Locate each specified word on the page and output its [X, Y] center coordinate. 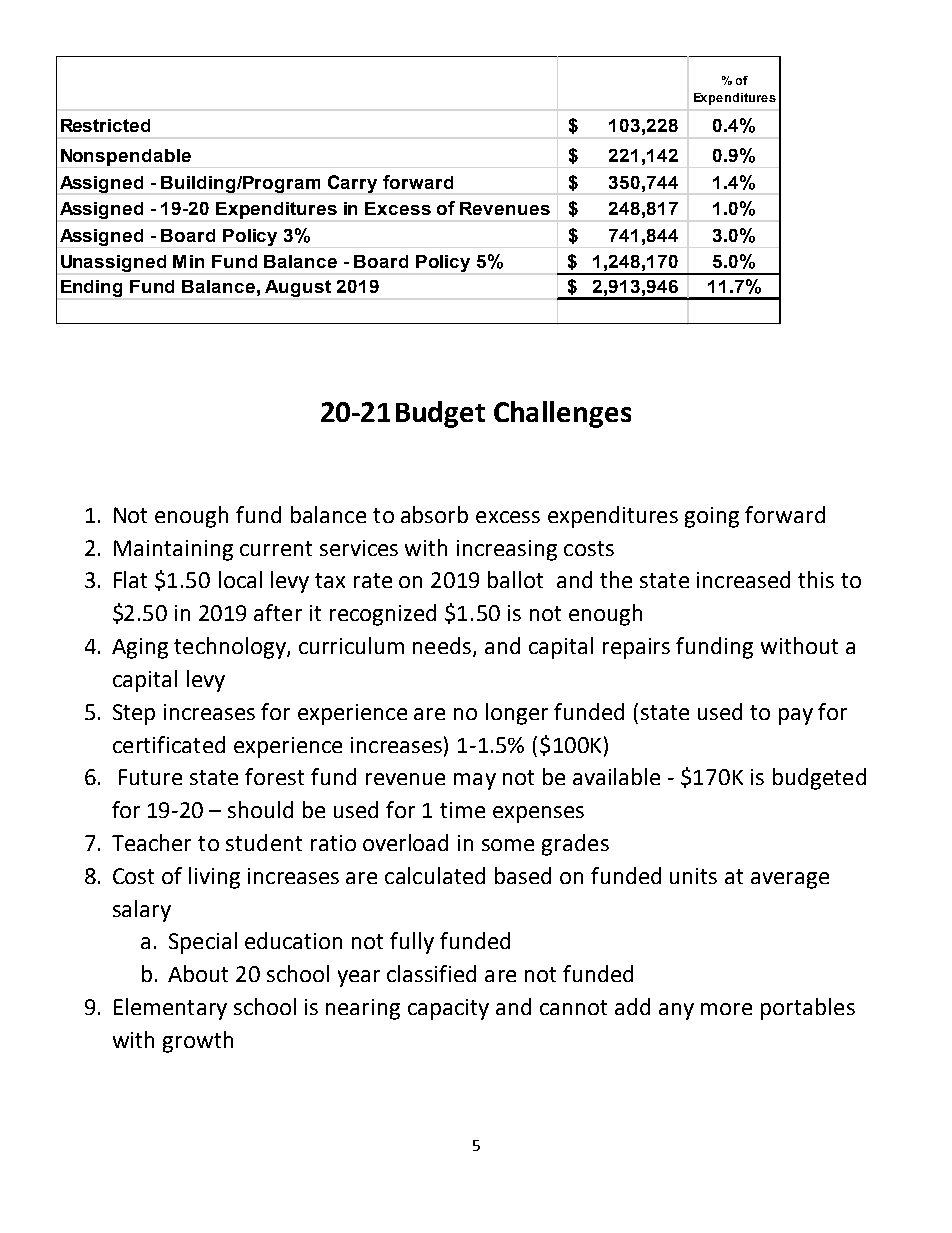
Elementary [170, 1009]
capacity [448, 1009]
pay [796, 716]
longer [517, 714]
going [712, 517]
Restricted [105, 125]
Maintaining [173, 550]
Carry [352, 184]
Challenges [562, 414]
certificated [169, 744]
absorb [434, 514]
